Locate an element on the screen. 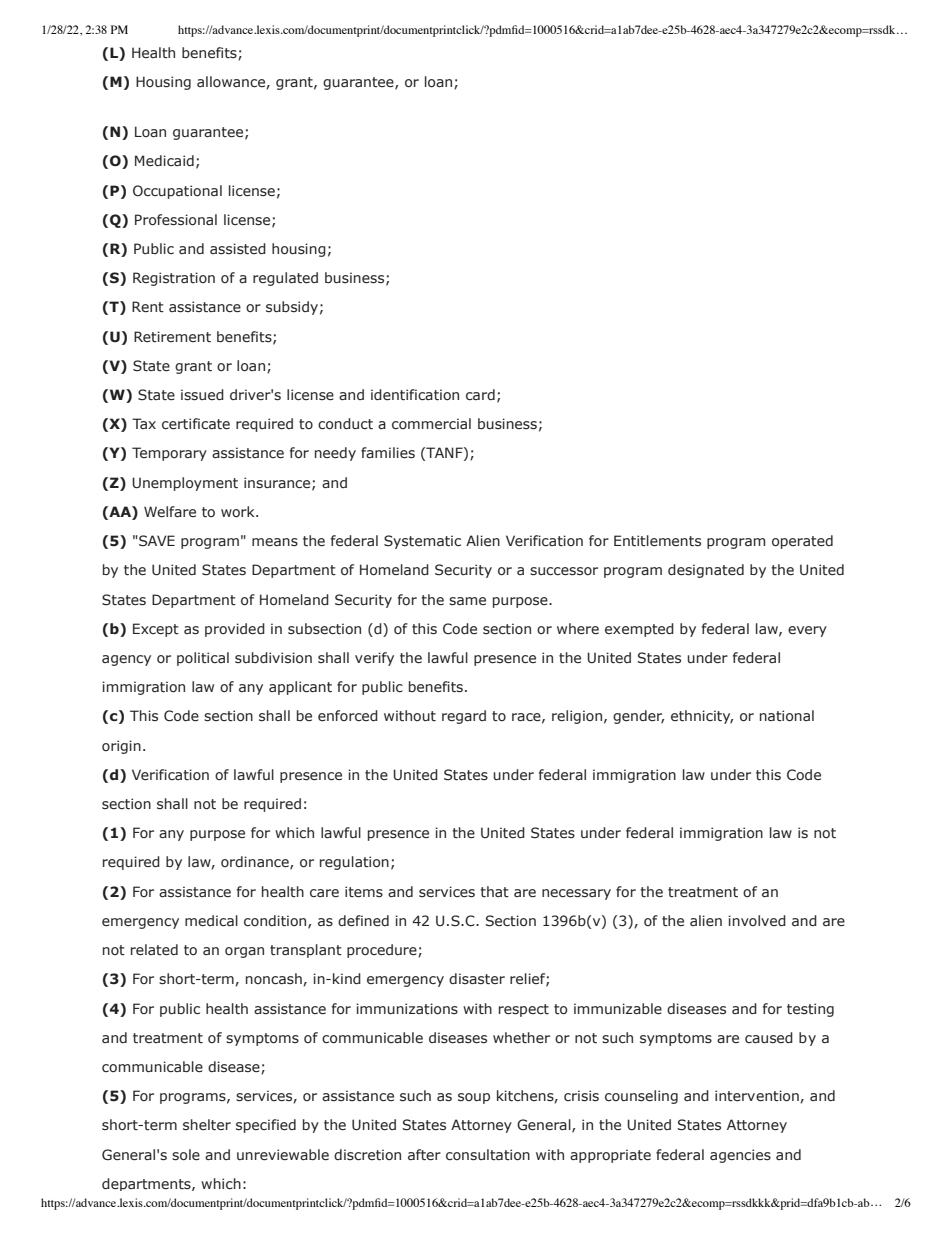  Entitlements is located at coordinates (657, 541).
